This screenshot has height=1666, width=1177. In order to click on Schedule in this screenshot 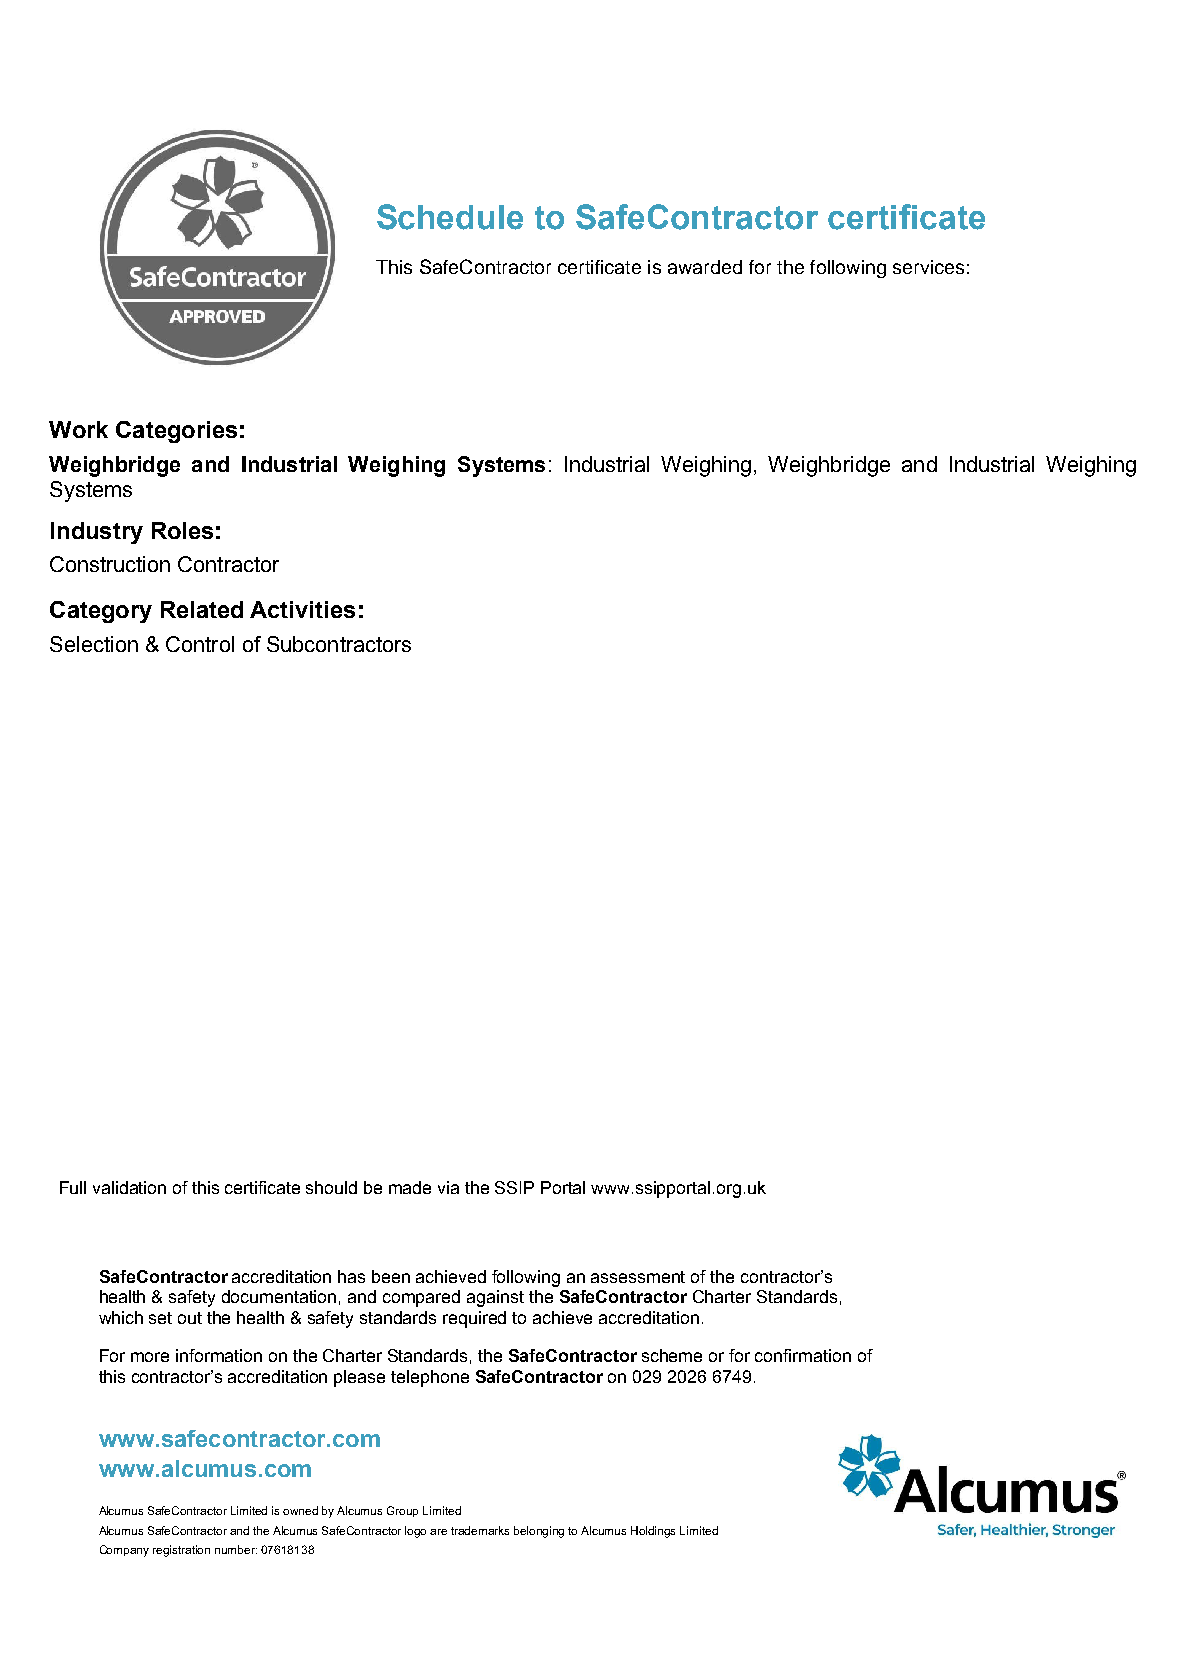, I will do `click(450, 217)`.
